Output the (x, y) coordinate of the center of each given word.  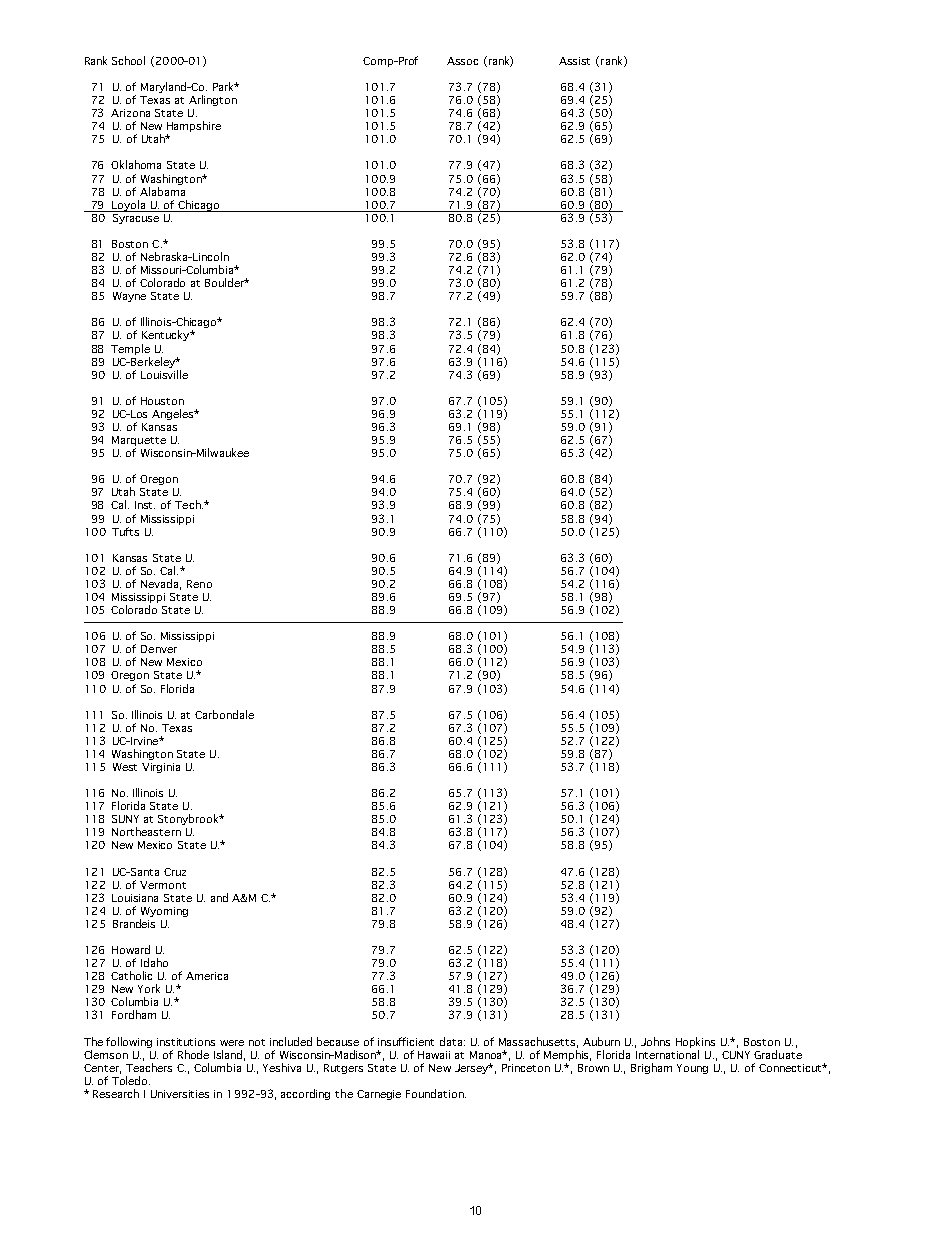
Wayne (129, 297)
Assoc (462, 61)
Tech (189, 504)
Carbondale (224, 714)
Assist (574, 61)
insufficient (406, 1041)
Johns (655, 1041)
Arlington (213, 100)
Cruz (175, 872)
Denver (159, 649)
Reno (199, 584)
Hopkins (695, 1042)
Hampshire (194, 128)
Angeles (174, 414)
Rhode (193, 1054)
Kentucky (167, 335)
